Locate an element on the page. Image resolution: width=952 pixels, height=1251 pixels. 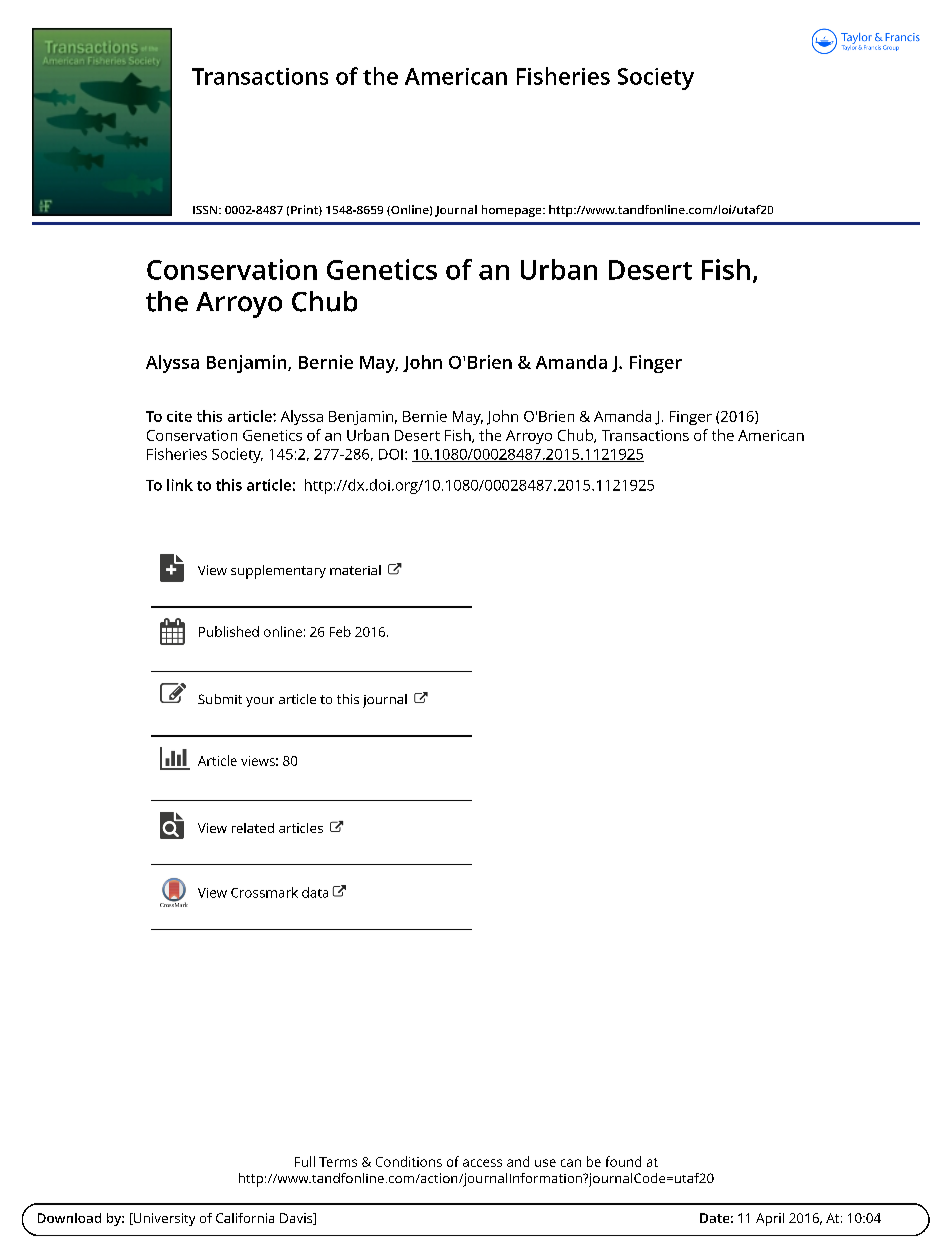
supplementary is located at coordinates (278, 572).
